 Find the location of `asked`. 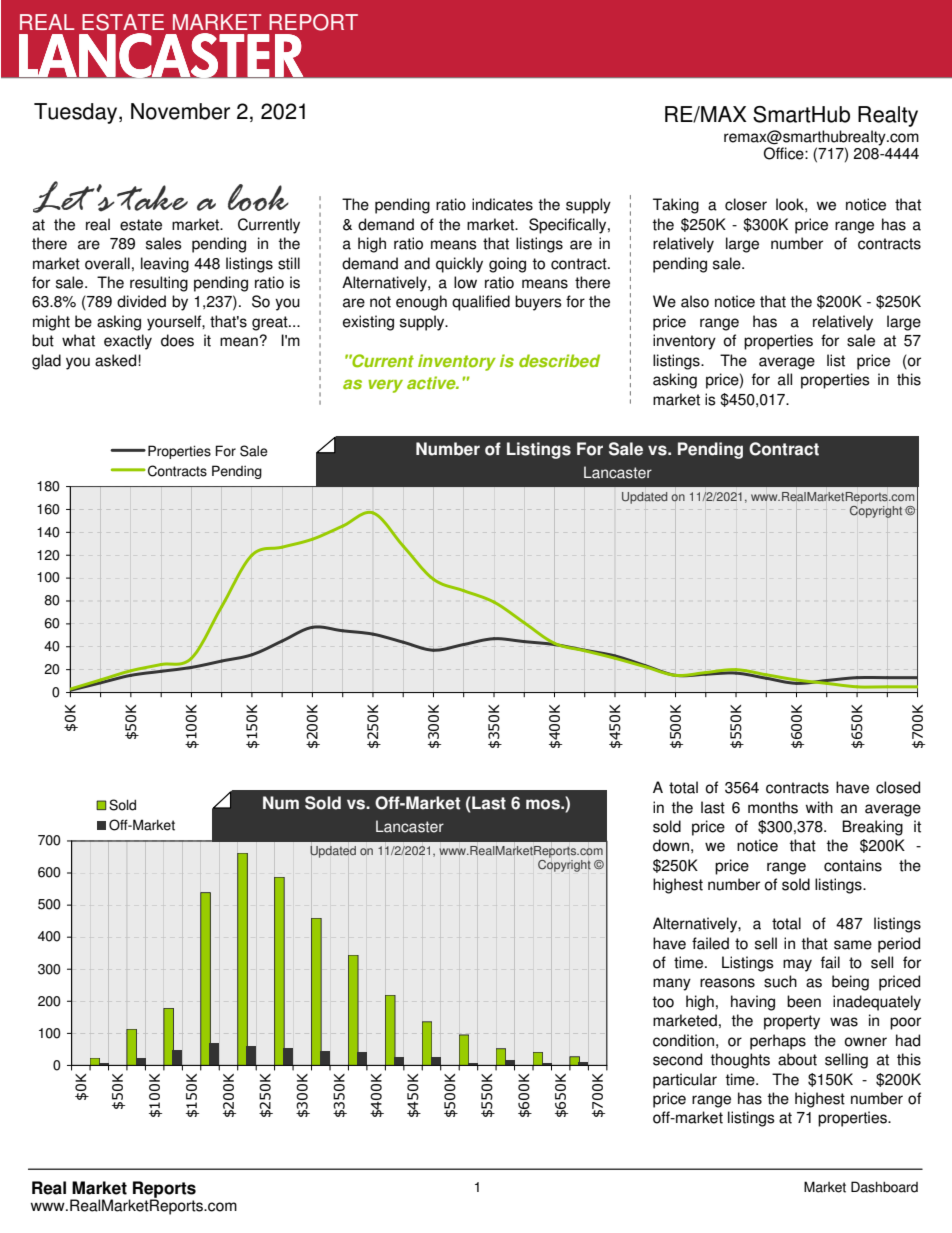

asked is located at coordinates (117, 360).
